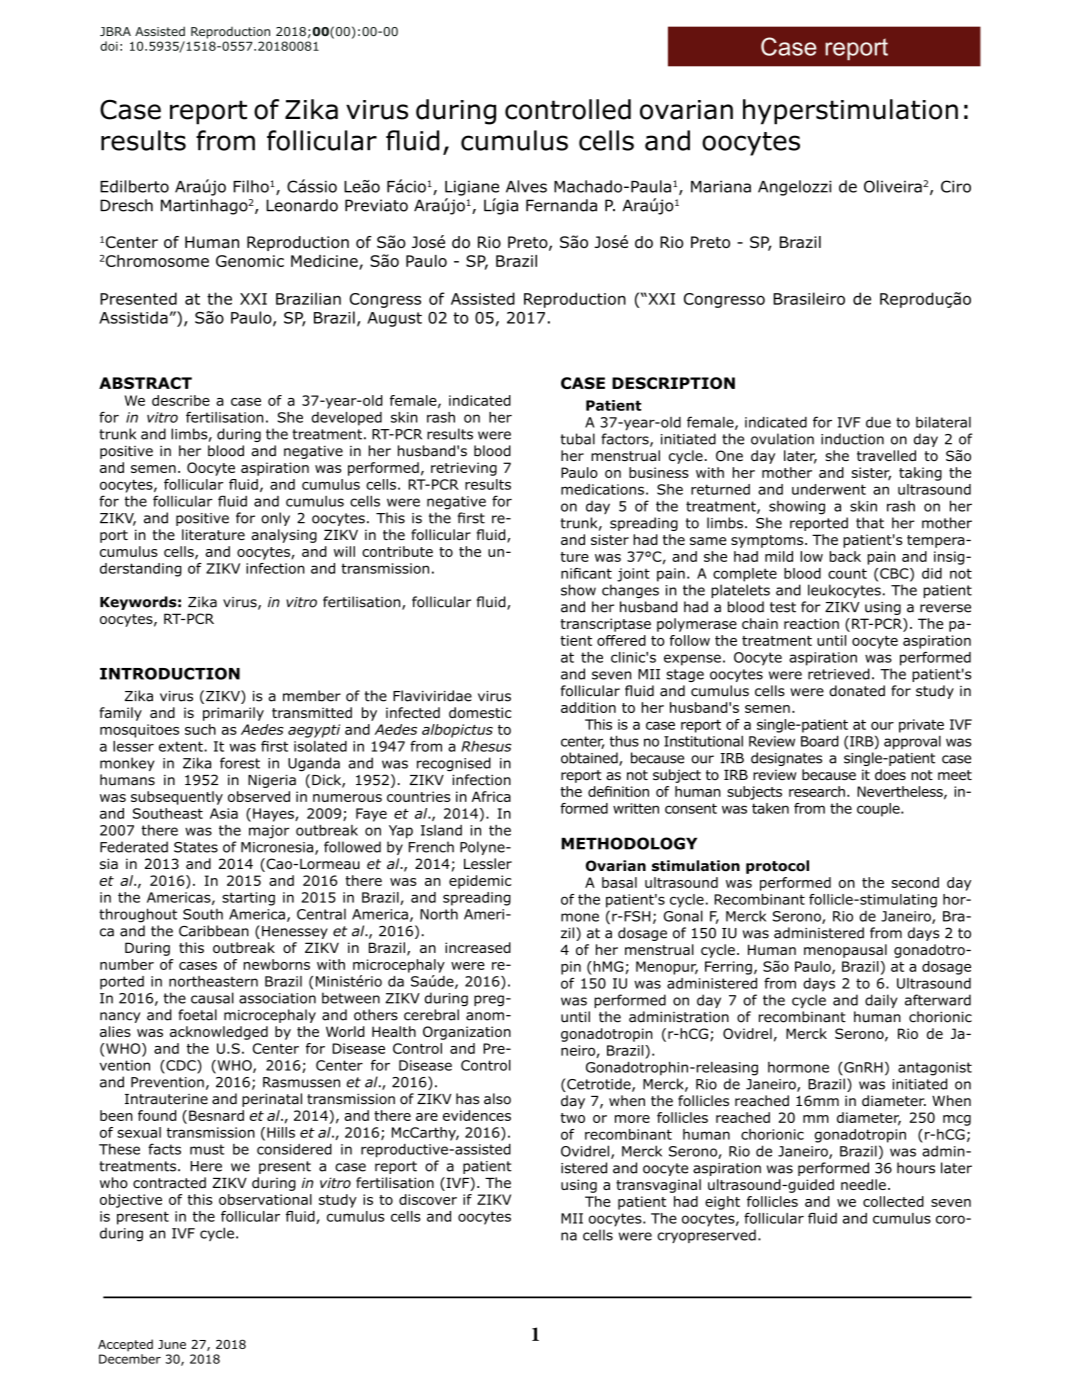  I want to click on Mariana, so click(721, 186).
